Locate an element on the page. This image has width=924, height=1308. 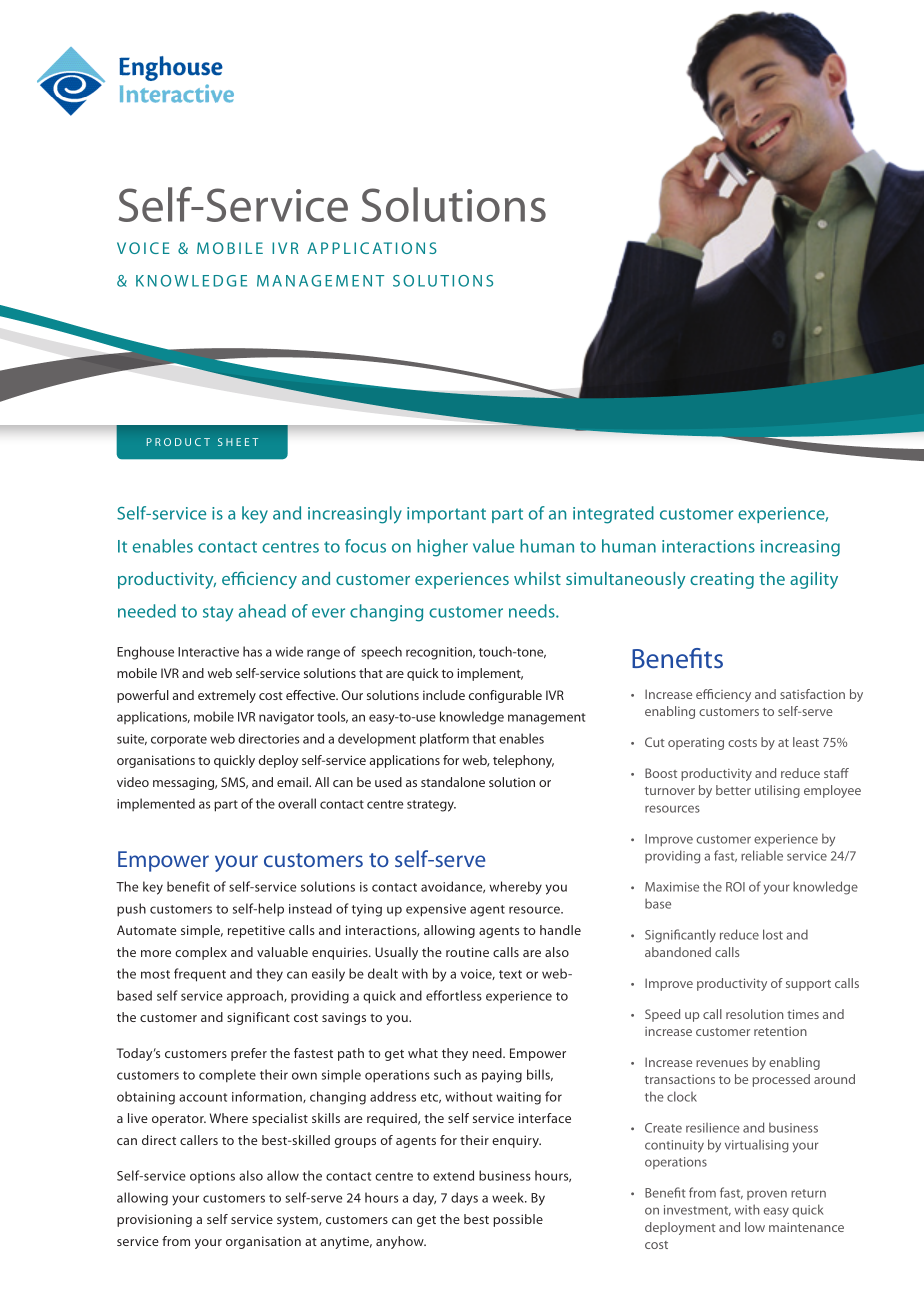
important is located at coordinates (446, 515).
